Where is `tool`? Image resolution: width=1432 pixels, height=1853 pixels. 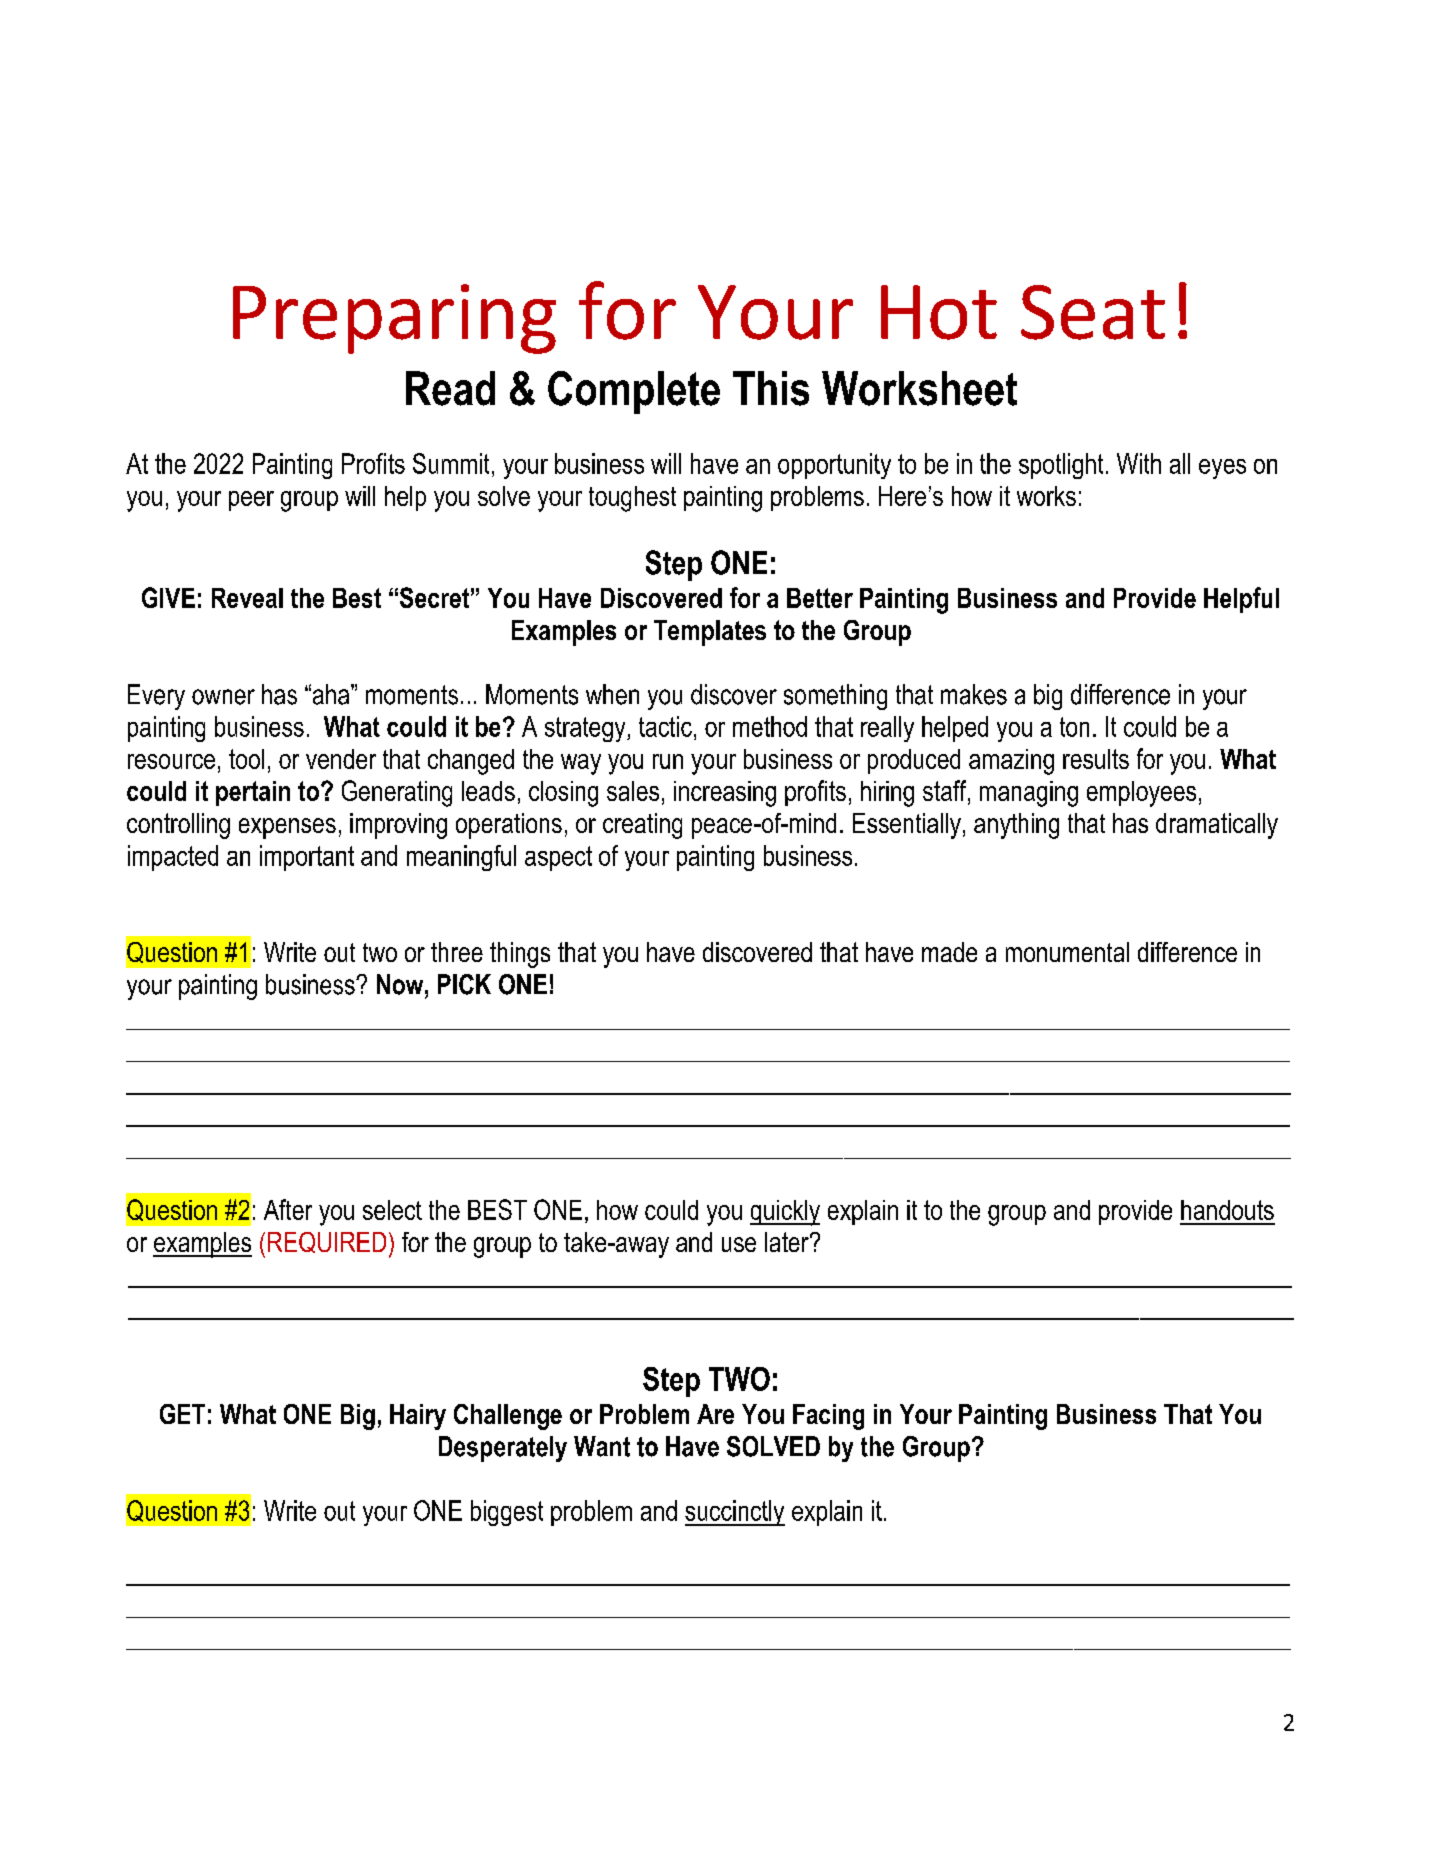 tool is located at coordinates (246, 759).
